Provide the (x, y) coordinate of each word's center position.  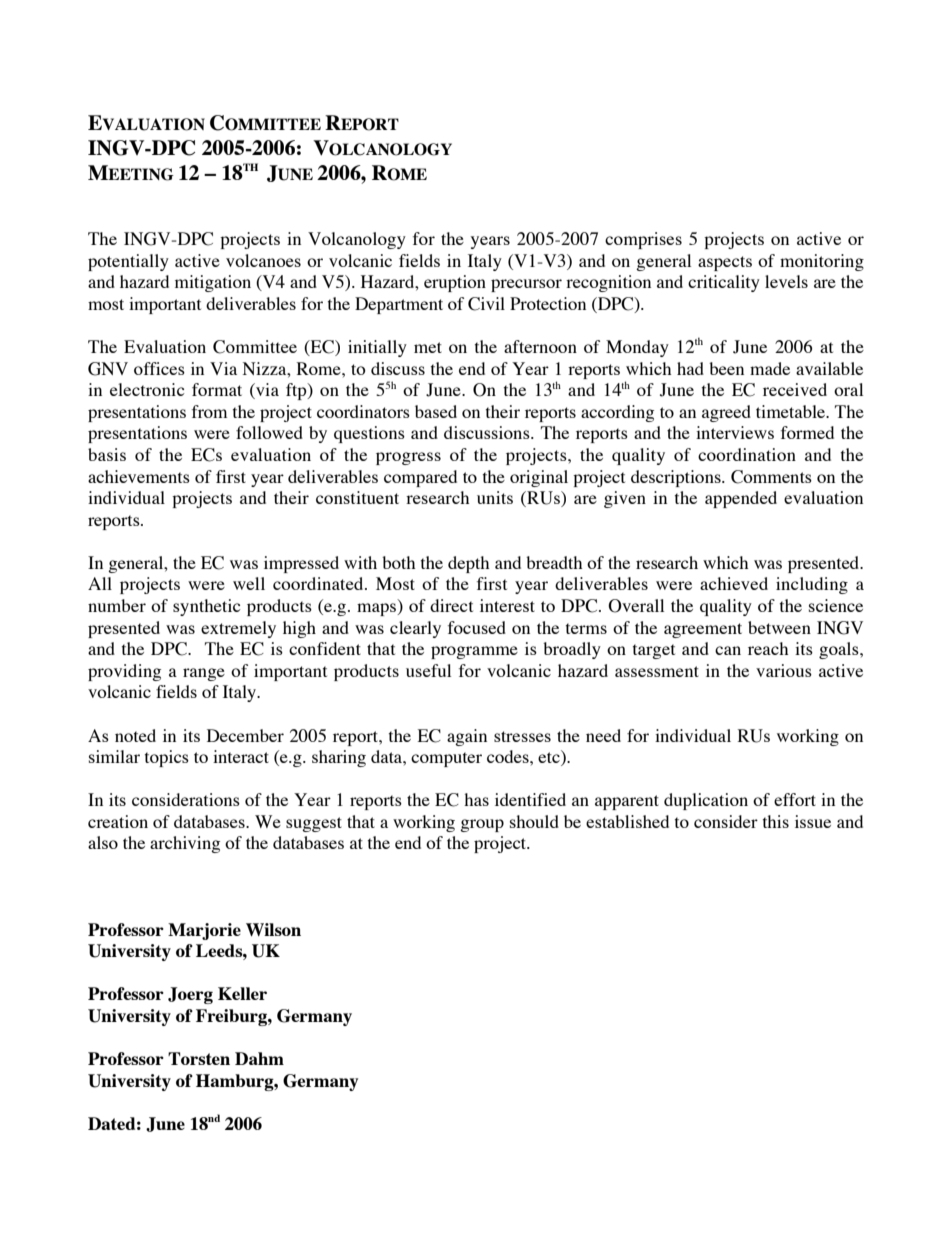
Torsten (199, 1058)
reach (768, 648)
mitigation (213, 283)
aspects (725, 263)
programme (474, 652)
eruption (455, 283)
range (204, 674)
